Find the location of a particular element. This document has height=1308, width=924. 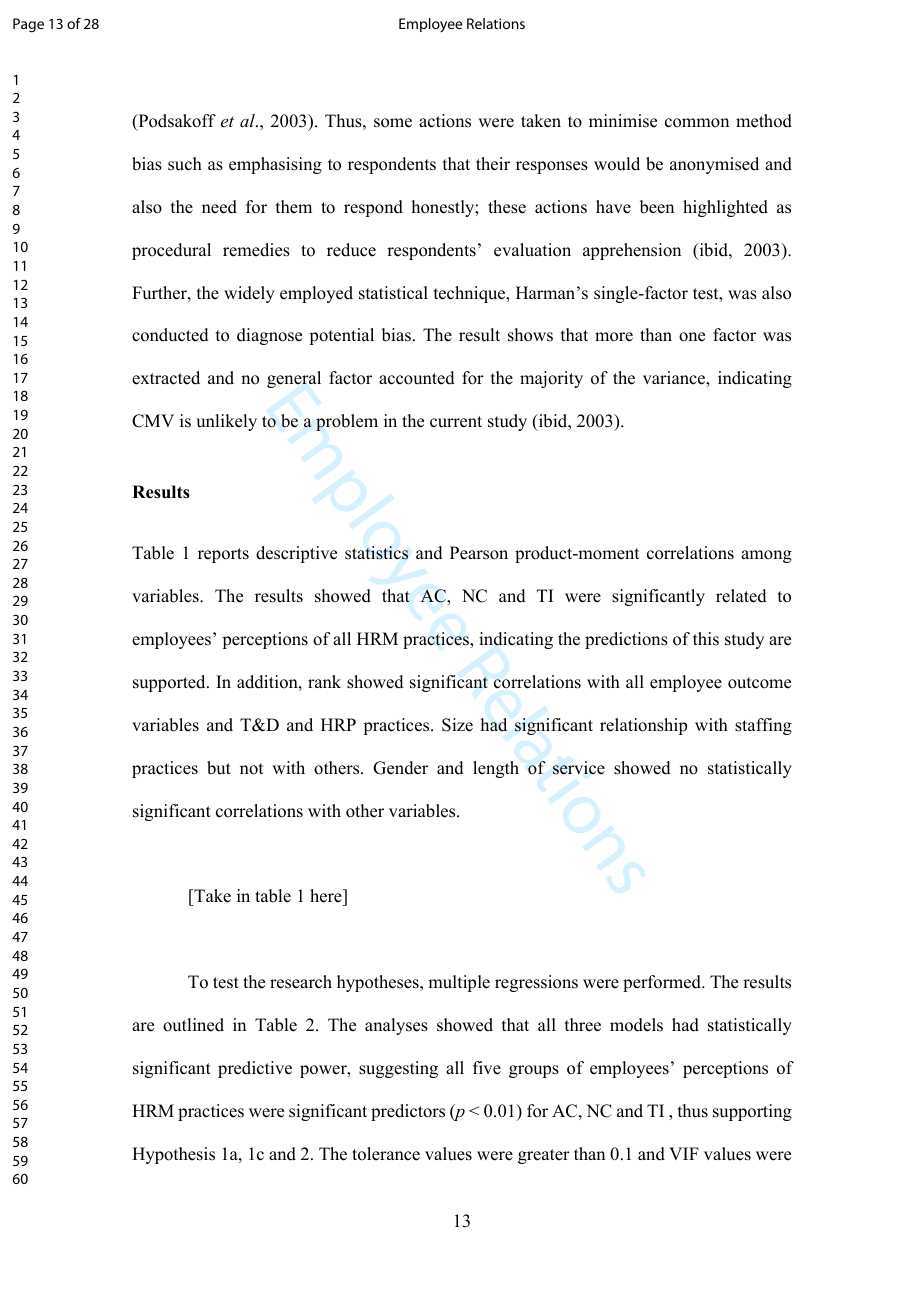

common is located at coordinates (697, 123).
